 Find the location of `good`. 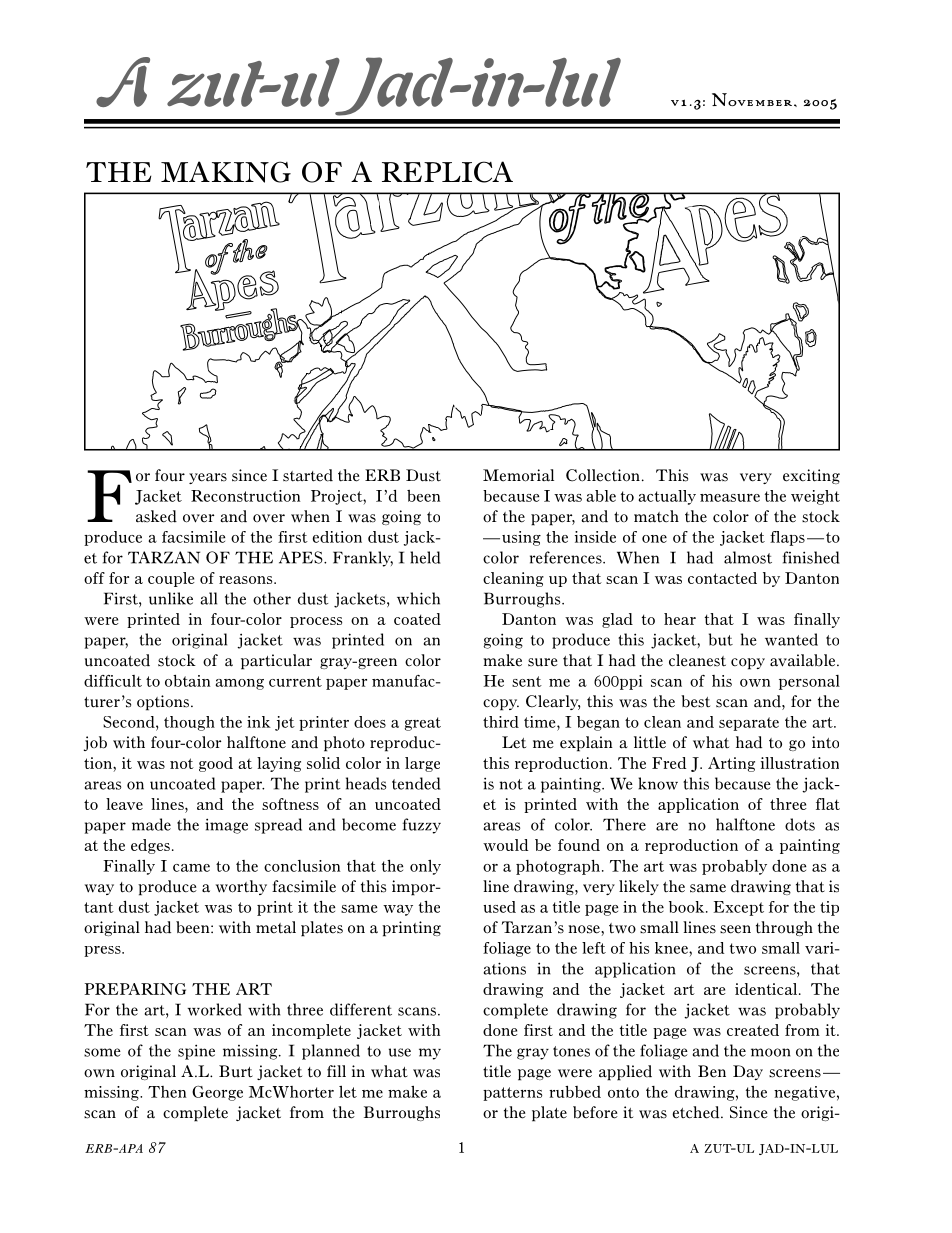

good is located at coordinates (216, 764).
